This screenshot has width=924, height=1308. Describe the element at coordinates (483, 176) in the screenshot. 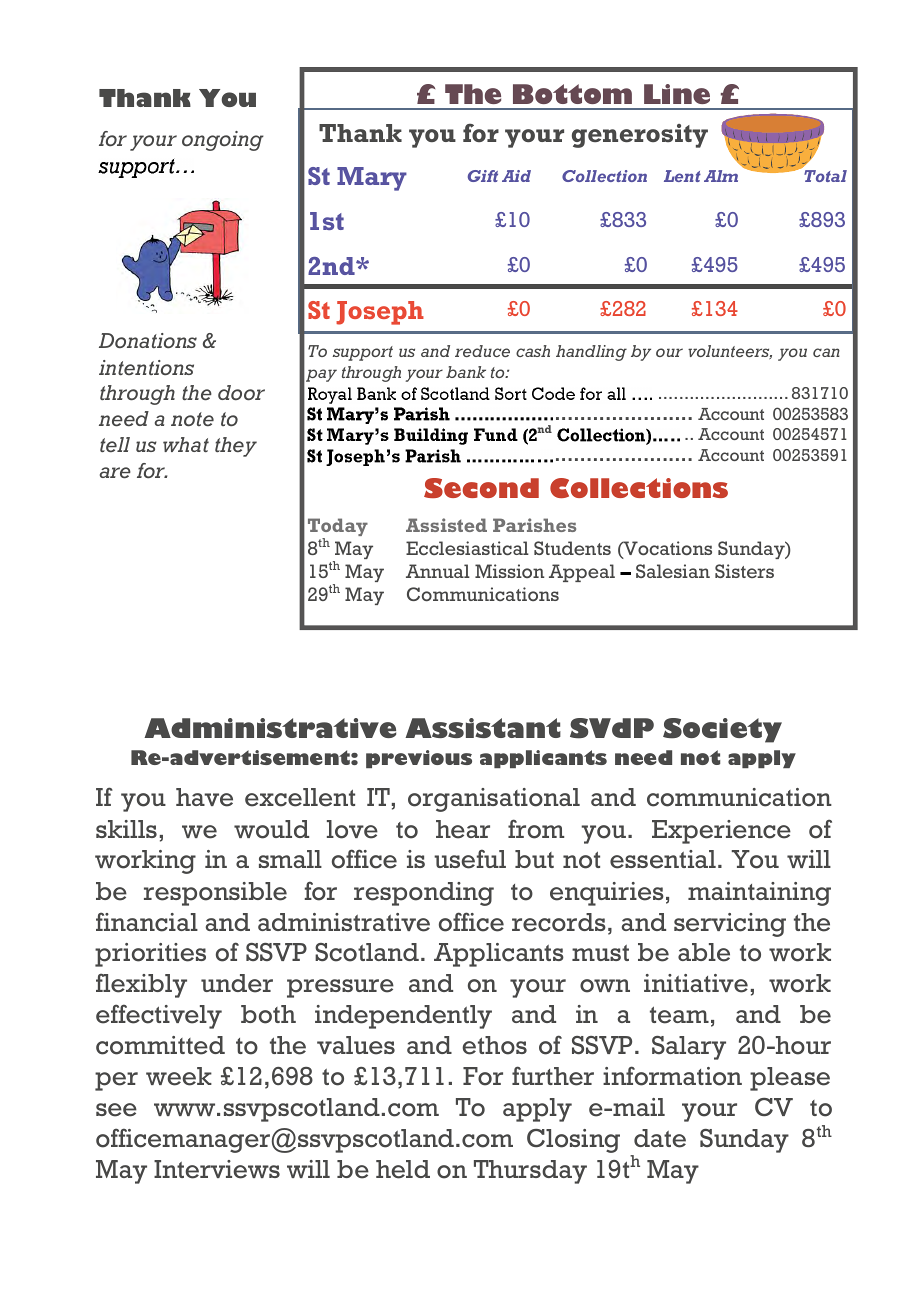

I see `Gift` at that location.
